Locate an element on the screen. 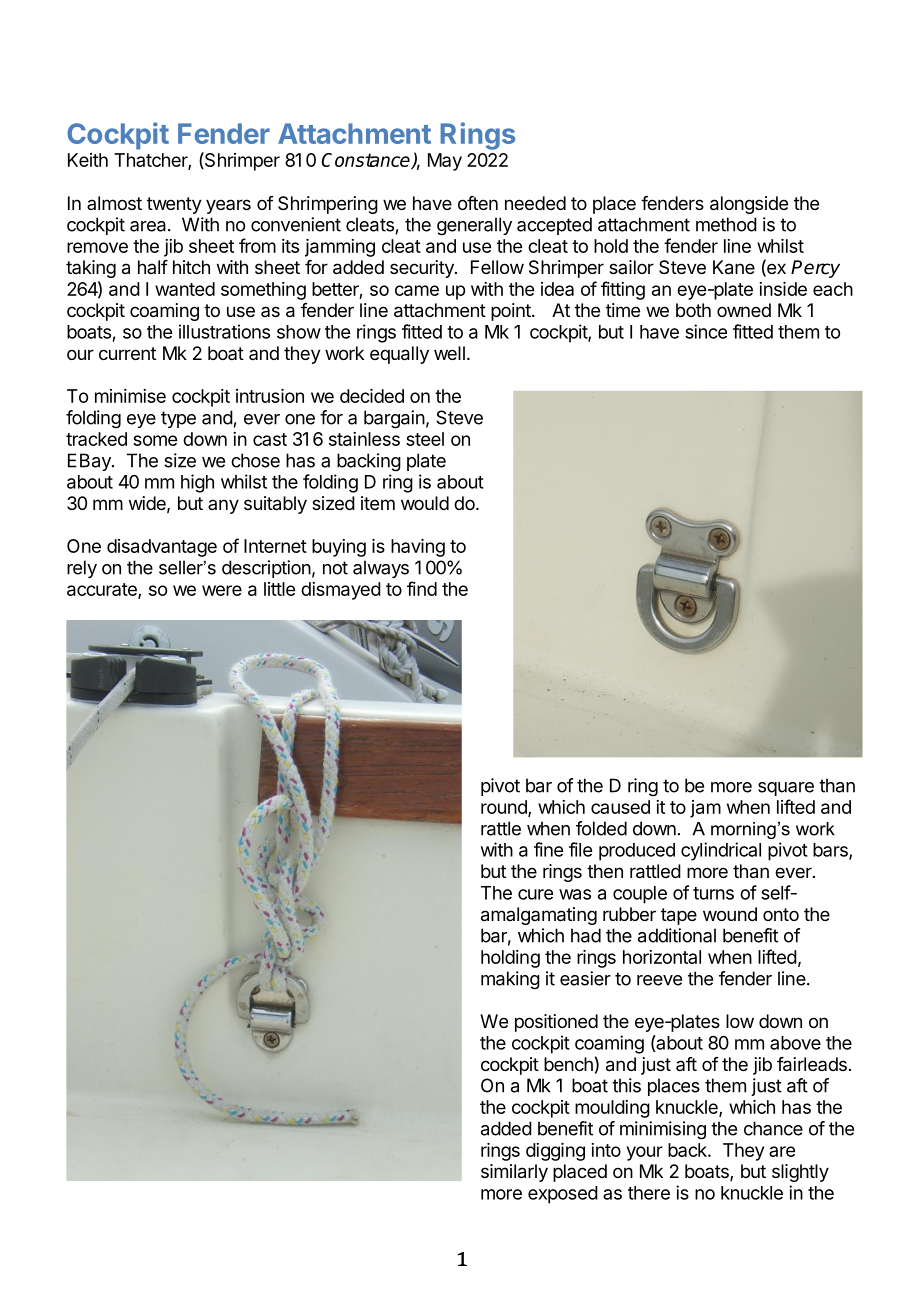 Image resolution: width=924 pixels, height=1307 pixels. digging is located at coordinates (555, 1152).
